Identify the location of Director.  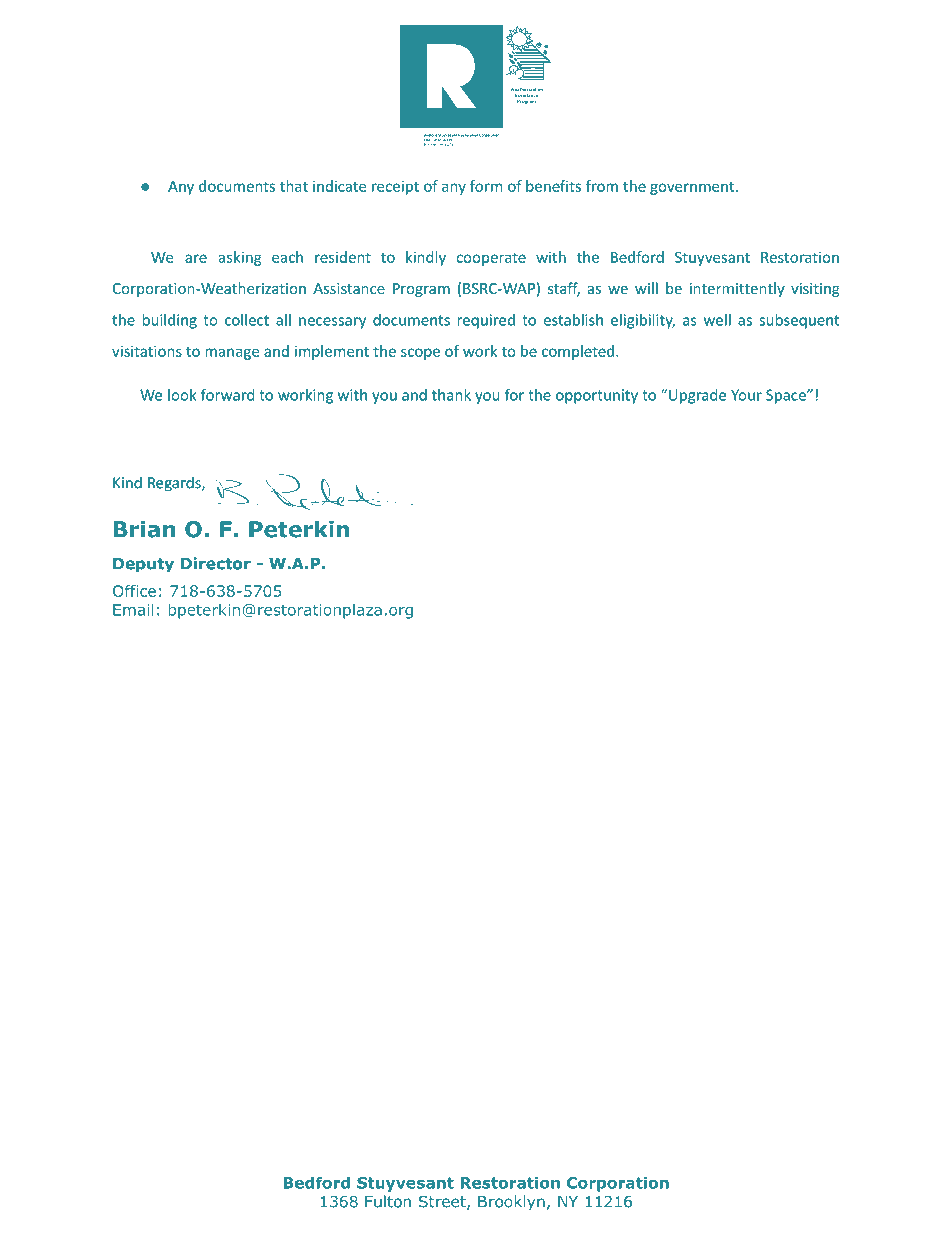
(216, 563).
